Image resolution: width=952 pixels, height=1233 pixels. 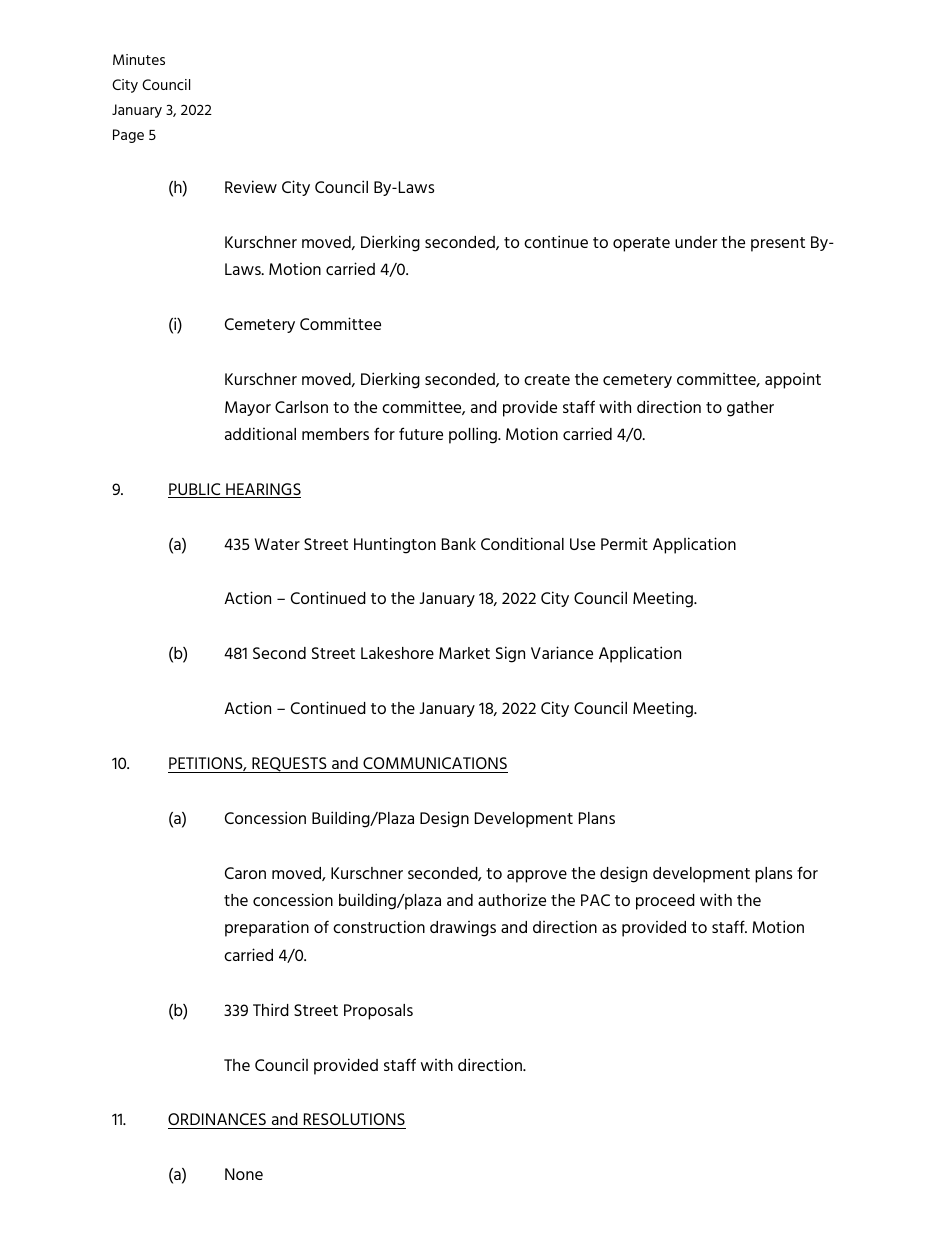 I want to click on Minutes, so click(x=139, y=59).
